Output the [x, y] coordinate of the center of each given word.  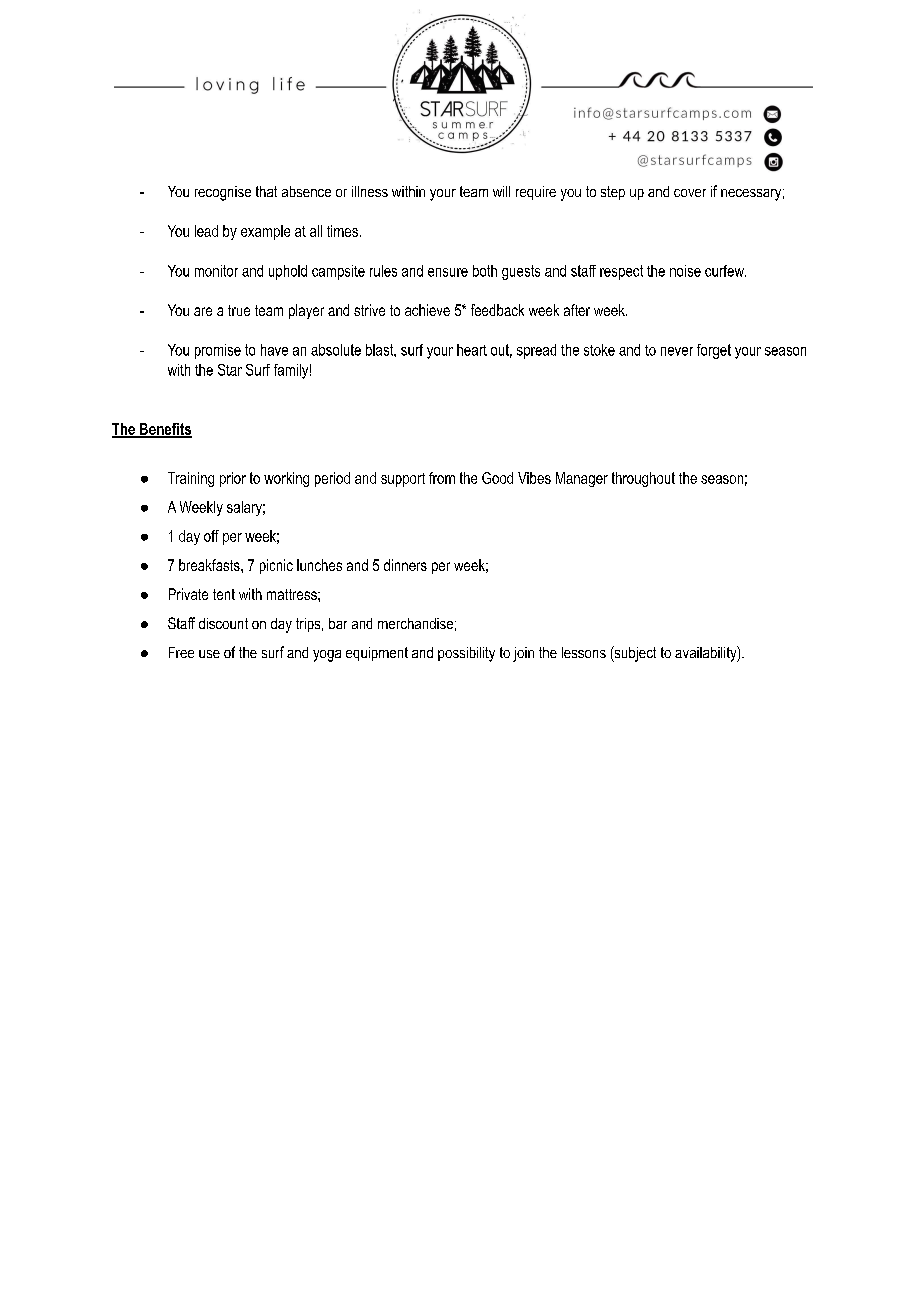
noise [685, 271]
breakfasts [210, 565]
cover [690, 193]
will [501, 191]
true [239, 310]
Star [230, 370]
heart [472, 350]
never [677, 351]
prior [233, 479]
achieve [427, 310]
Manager [582, 479]
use [209, 654]
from [442, 478]
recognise [223, 193]
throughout [643, 479]
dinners [405, 565]
